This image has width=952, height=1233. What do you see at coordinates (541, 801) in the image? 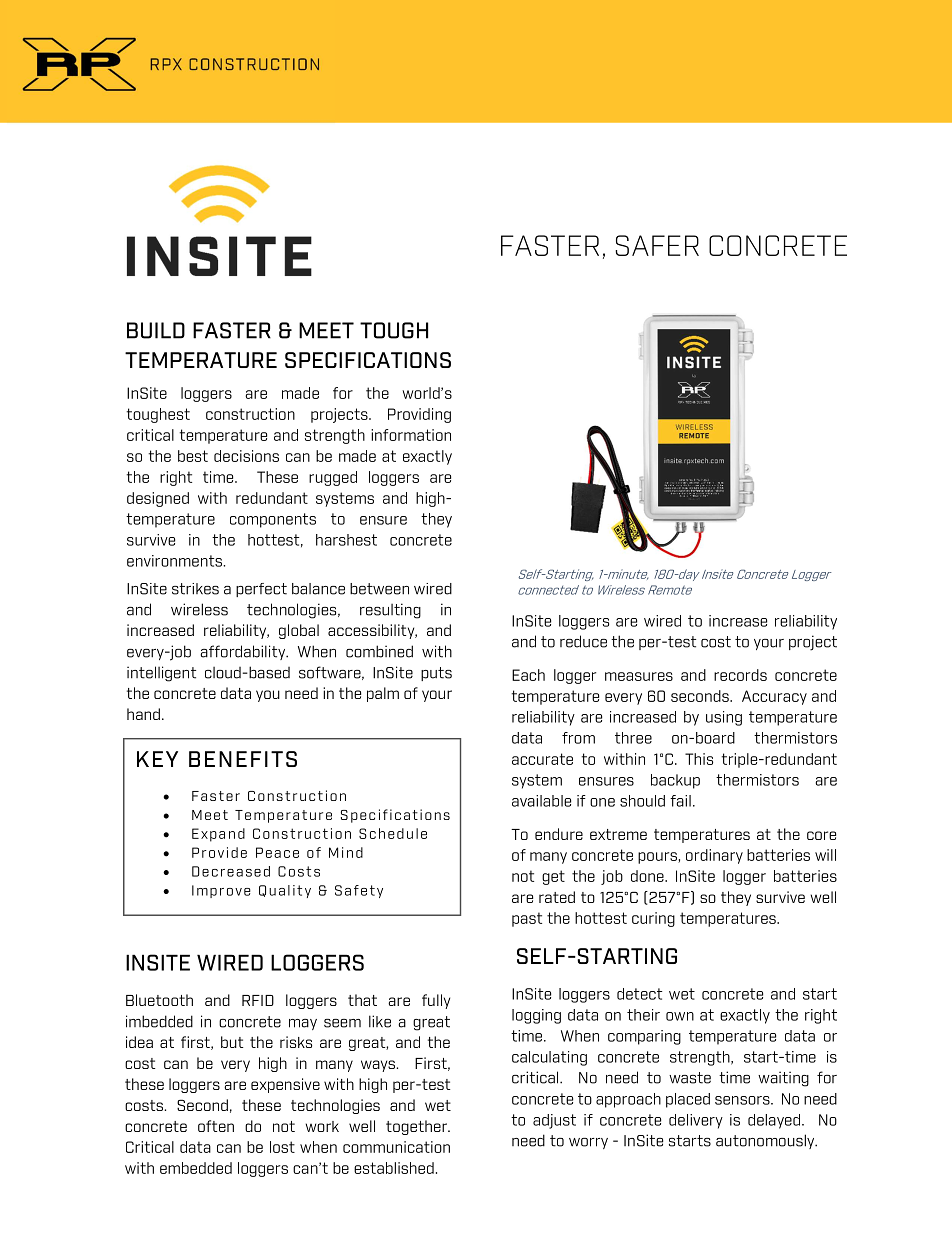
I see `available` at bounding box center [541, 801].
